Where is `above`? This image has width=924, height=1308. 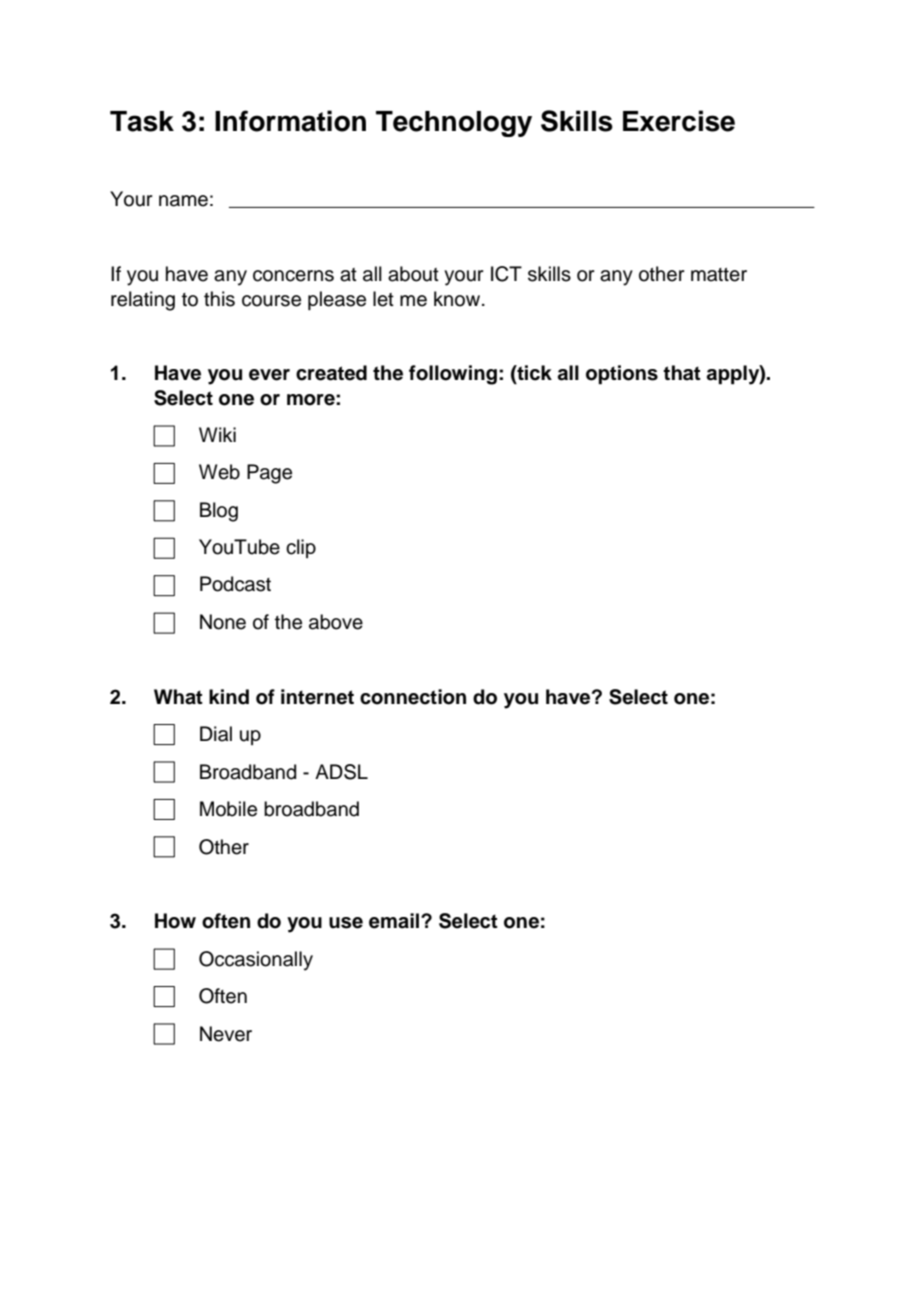 above is located at coordinates (336, 622).
